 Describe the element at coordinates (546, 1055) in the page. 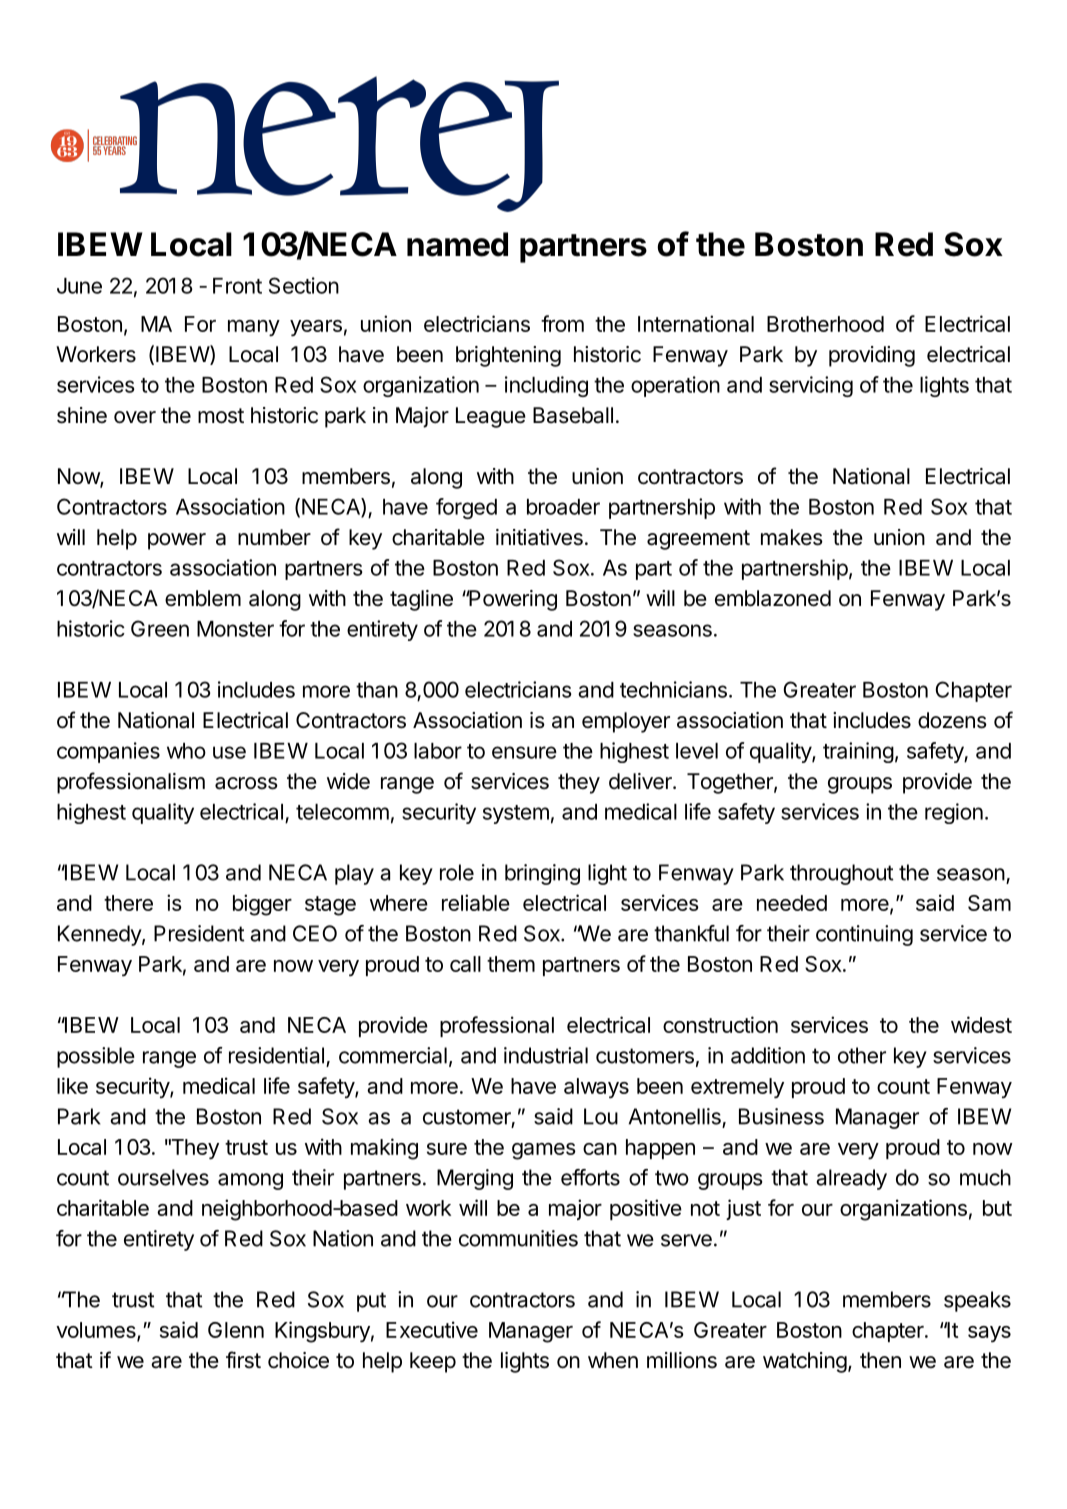

I see `industrial` at that location.
